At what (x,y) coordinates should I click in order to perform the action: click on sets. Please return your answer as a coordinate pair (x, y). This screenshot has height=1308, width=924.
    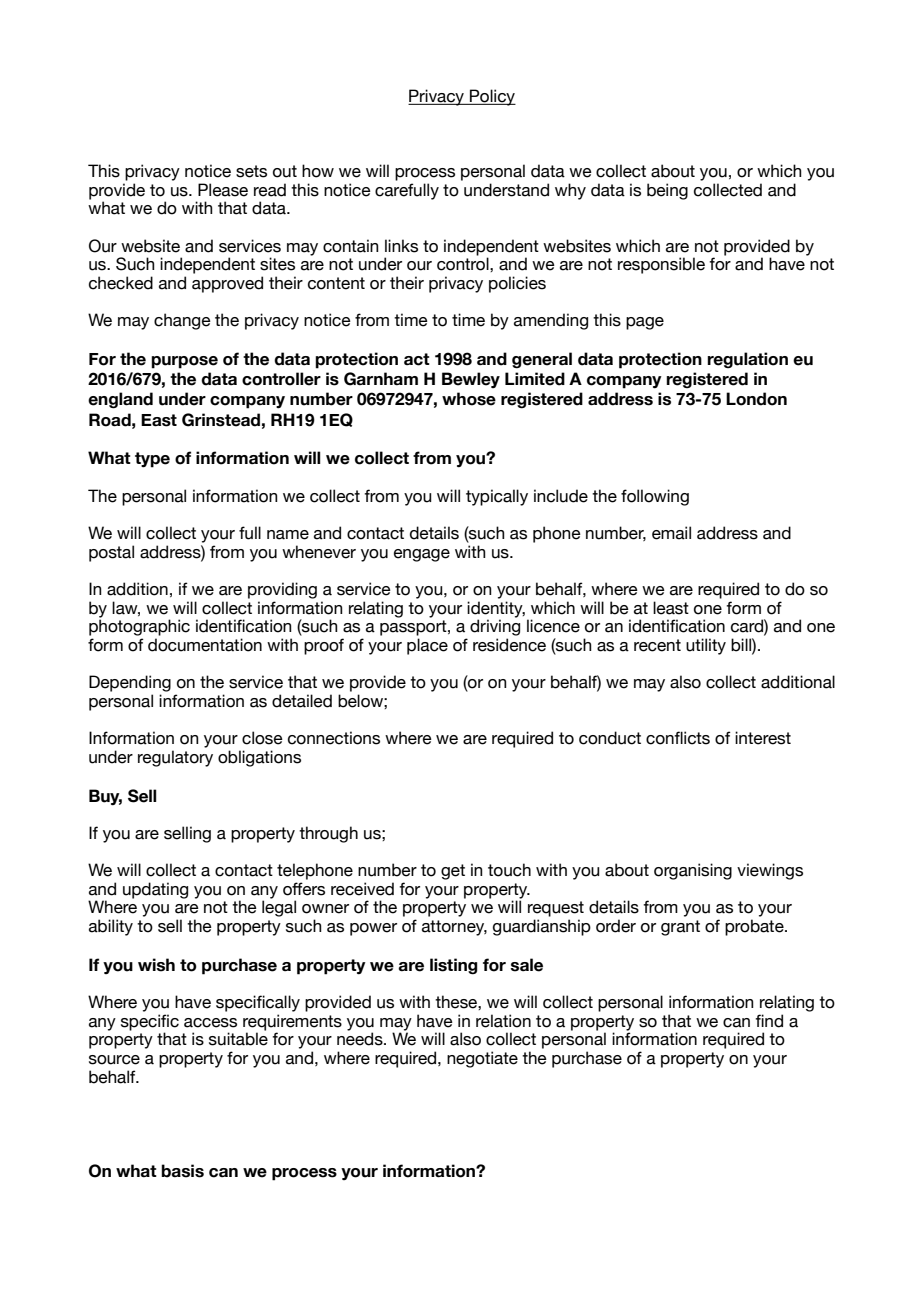
    Looking at the image, I should click on (251, 171).
